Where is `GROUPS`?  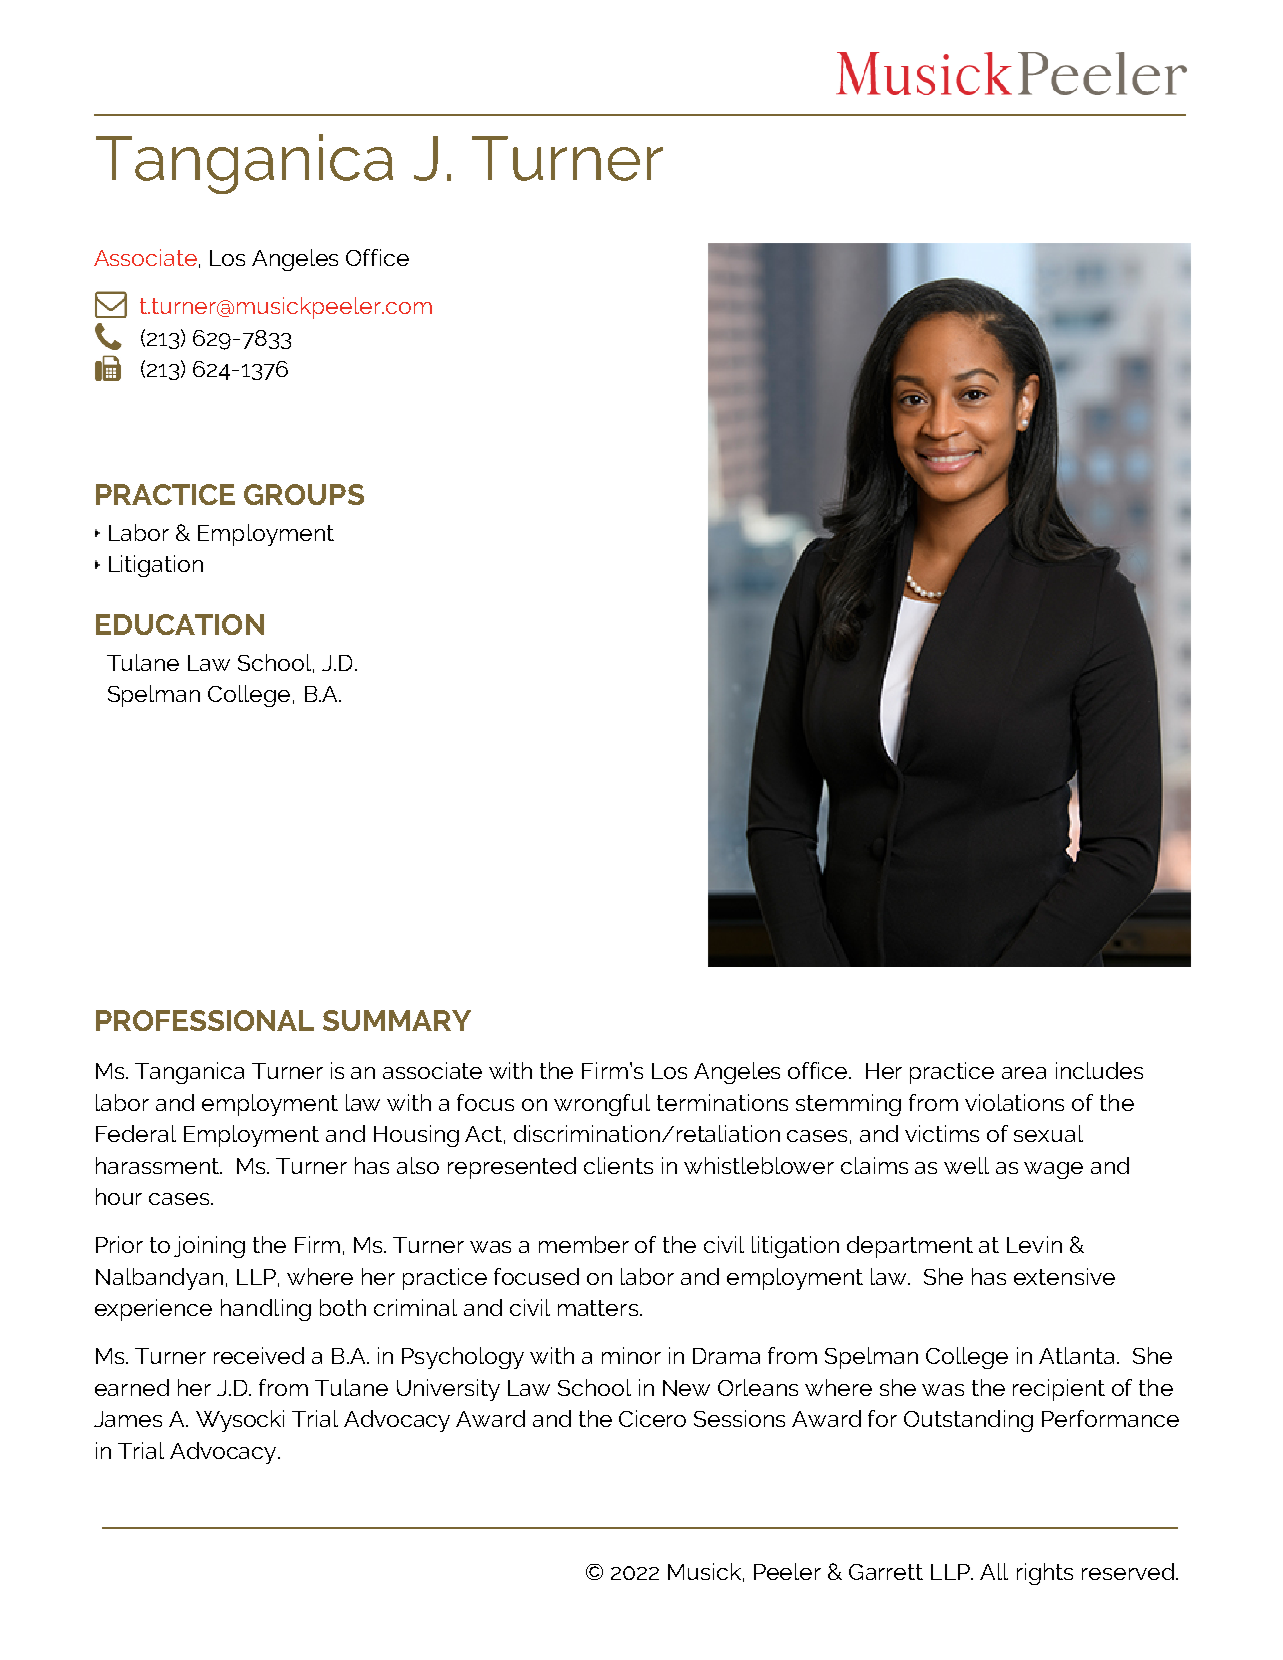
GROUPS is located at coordinates (304, 494).
